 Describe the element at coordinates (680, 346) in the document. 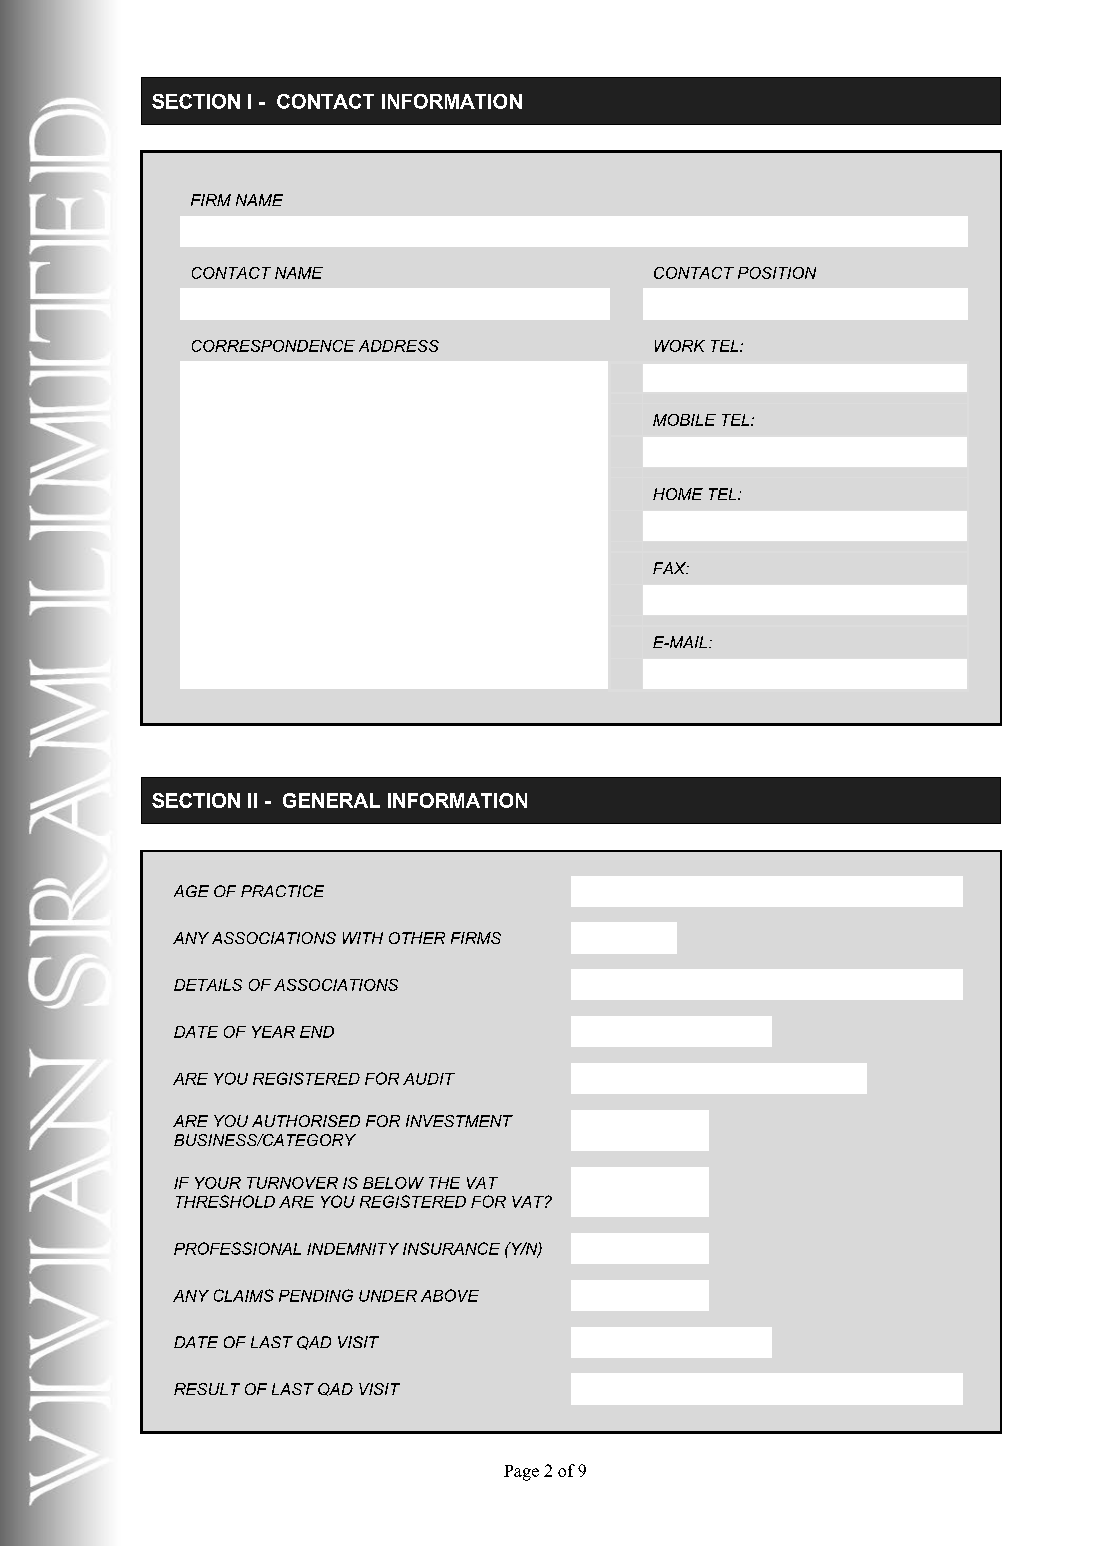

I see `WORK` at that location.
